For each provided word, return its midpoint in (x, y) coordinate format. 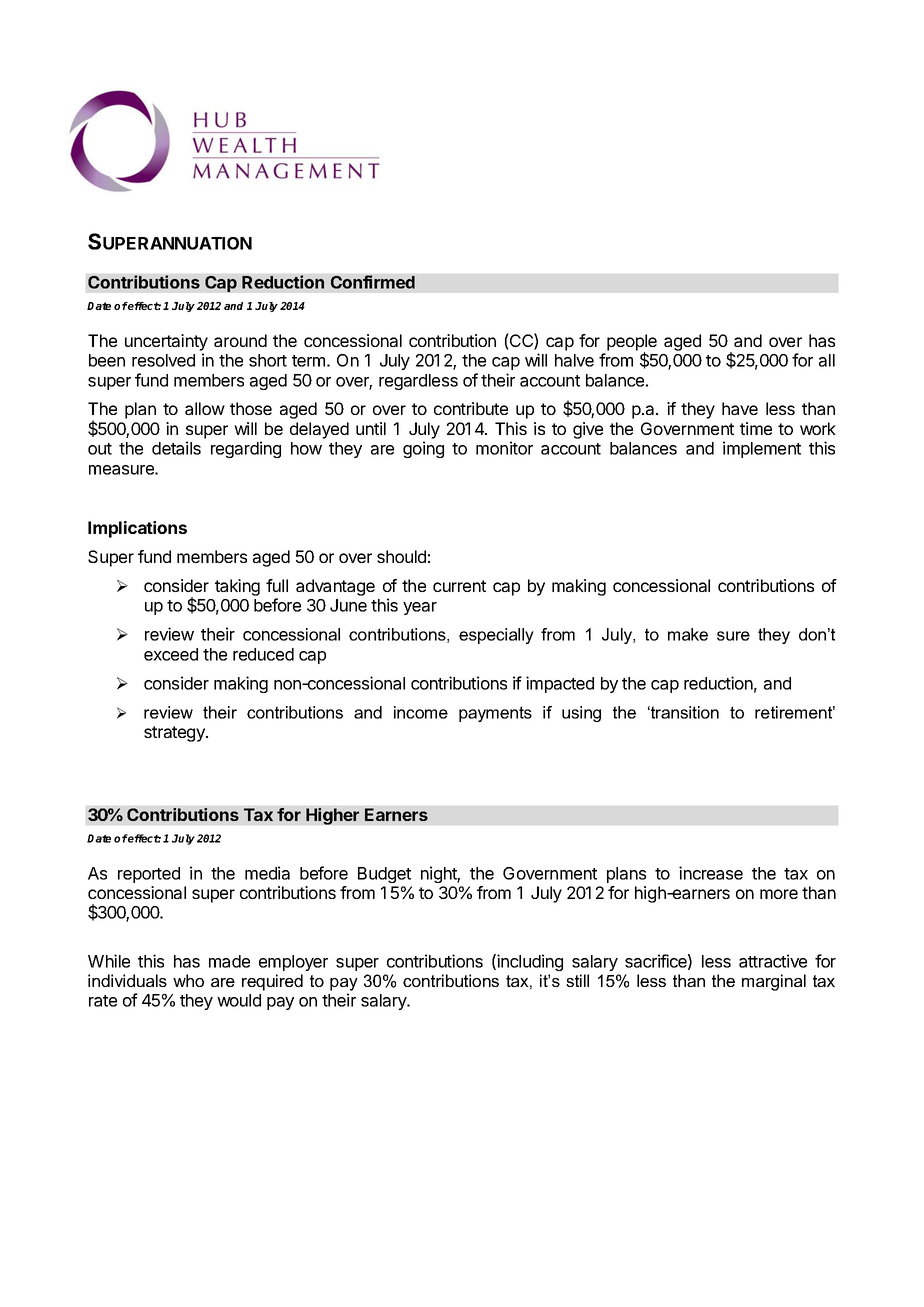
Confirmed (373, 282)
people (632, 343)
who (188, 980)
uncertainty (166, 342)
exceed (171, 654)
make (688, 634)
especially (496, 636)
